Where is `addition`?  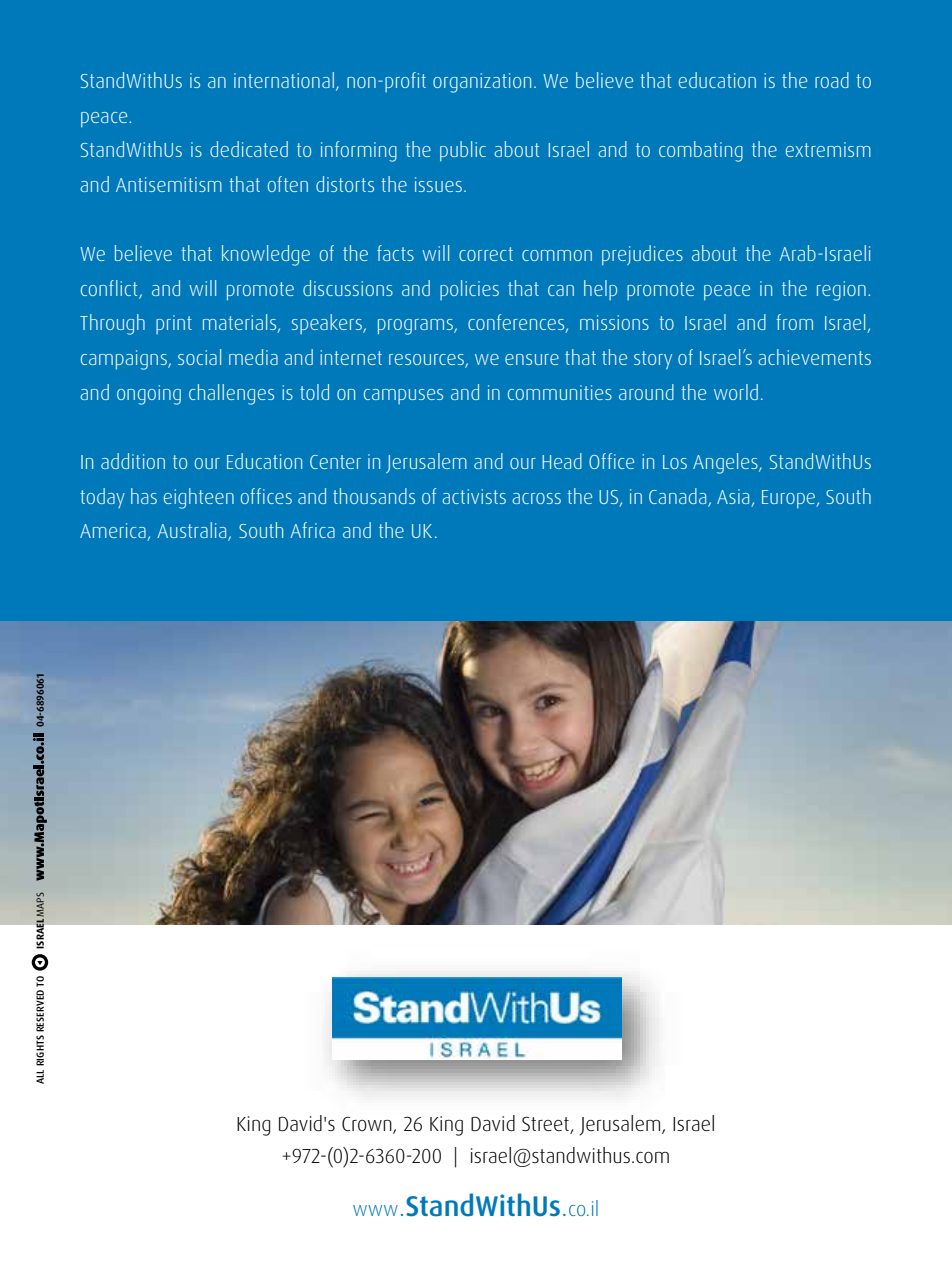
addition is located at coordinates (133, 461).
